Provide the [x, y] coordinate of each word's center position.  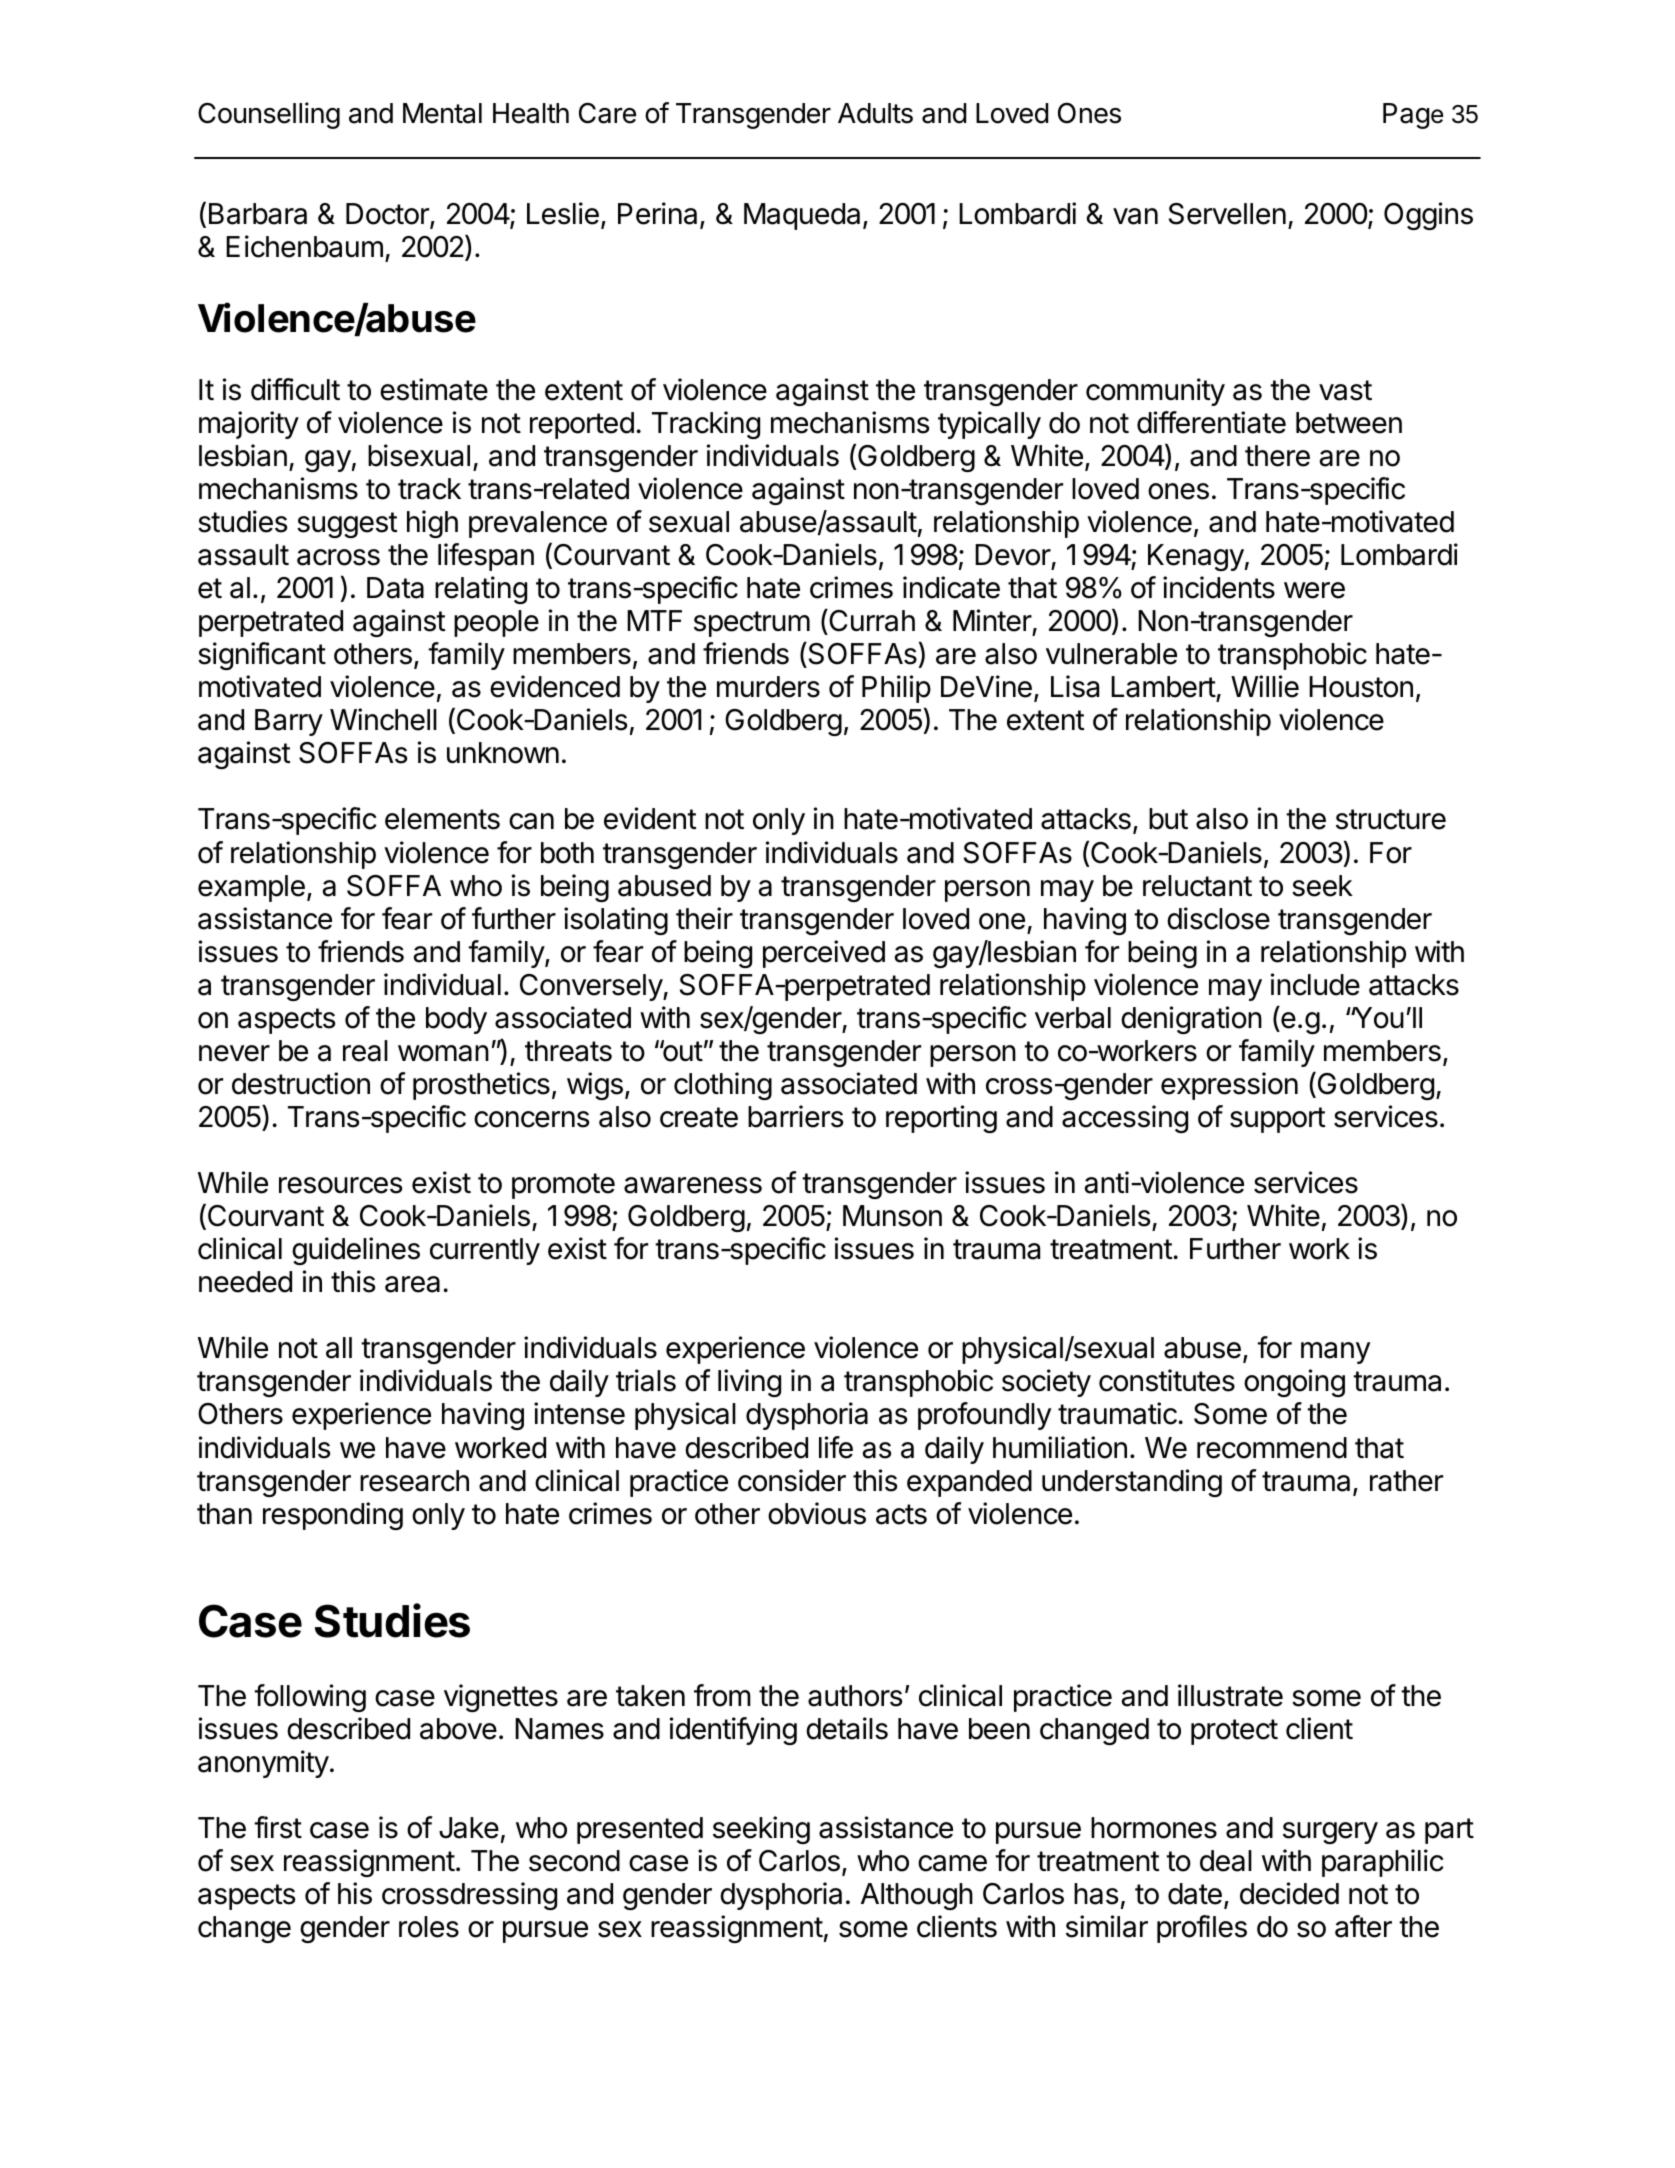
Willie [1265, 686]
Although [917, 1896]
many [1335, 1353]
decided [1289, 1893]
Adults [875, 113]
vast [1345, 390]
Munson [892, 1216]
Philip [896, 689]
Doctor [388, 215]
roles [429, 1927]
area [412, 1284]
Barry [289, 722]
